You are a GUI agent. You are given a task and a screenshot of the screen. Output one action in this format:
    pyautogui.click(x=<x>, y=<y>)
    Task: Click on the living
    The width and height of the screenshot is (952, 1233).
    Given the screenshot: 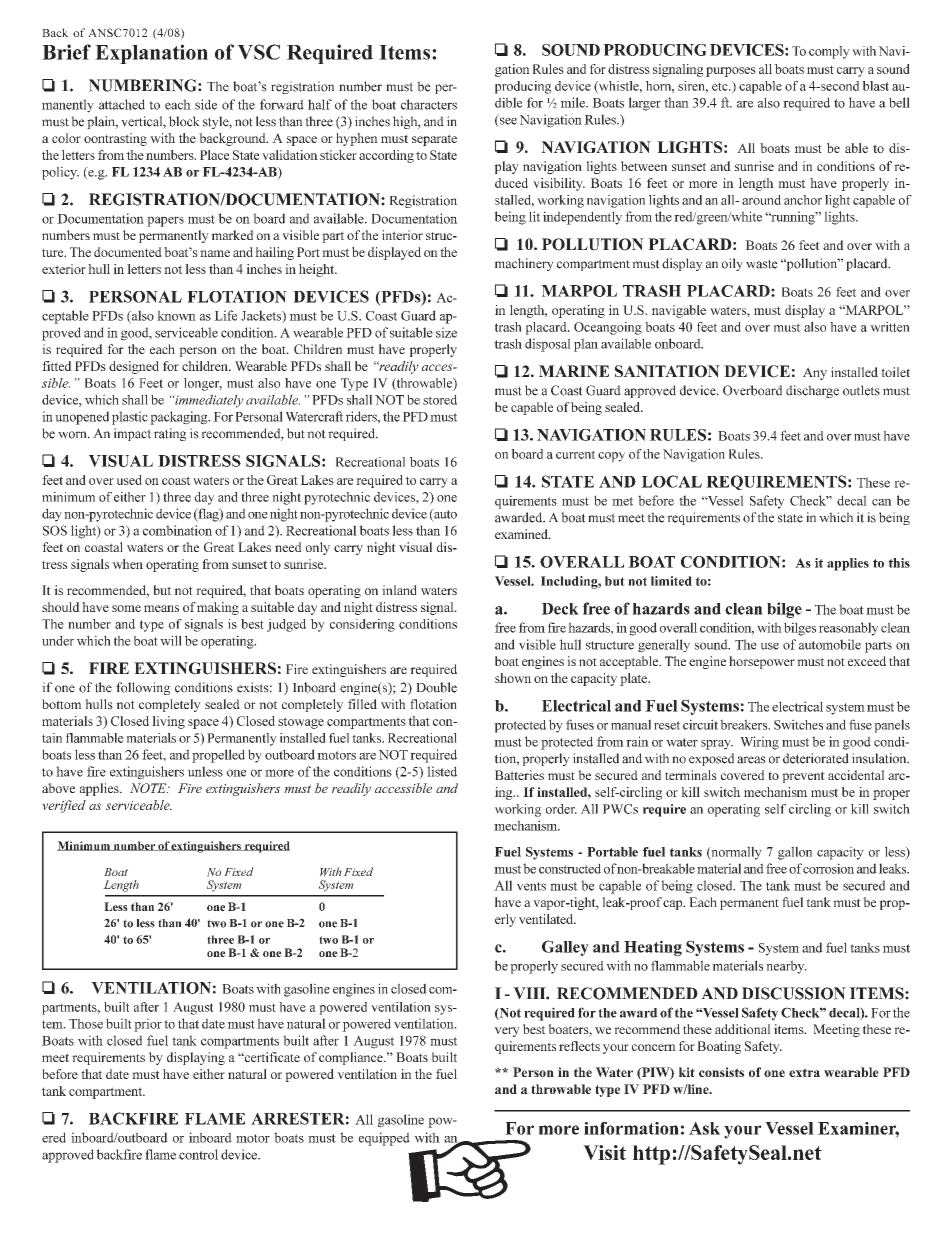 What is the action you would take?
    pyautogui.click(x=168, y=722)
